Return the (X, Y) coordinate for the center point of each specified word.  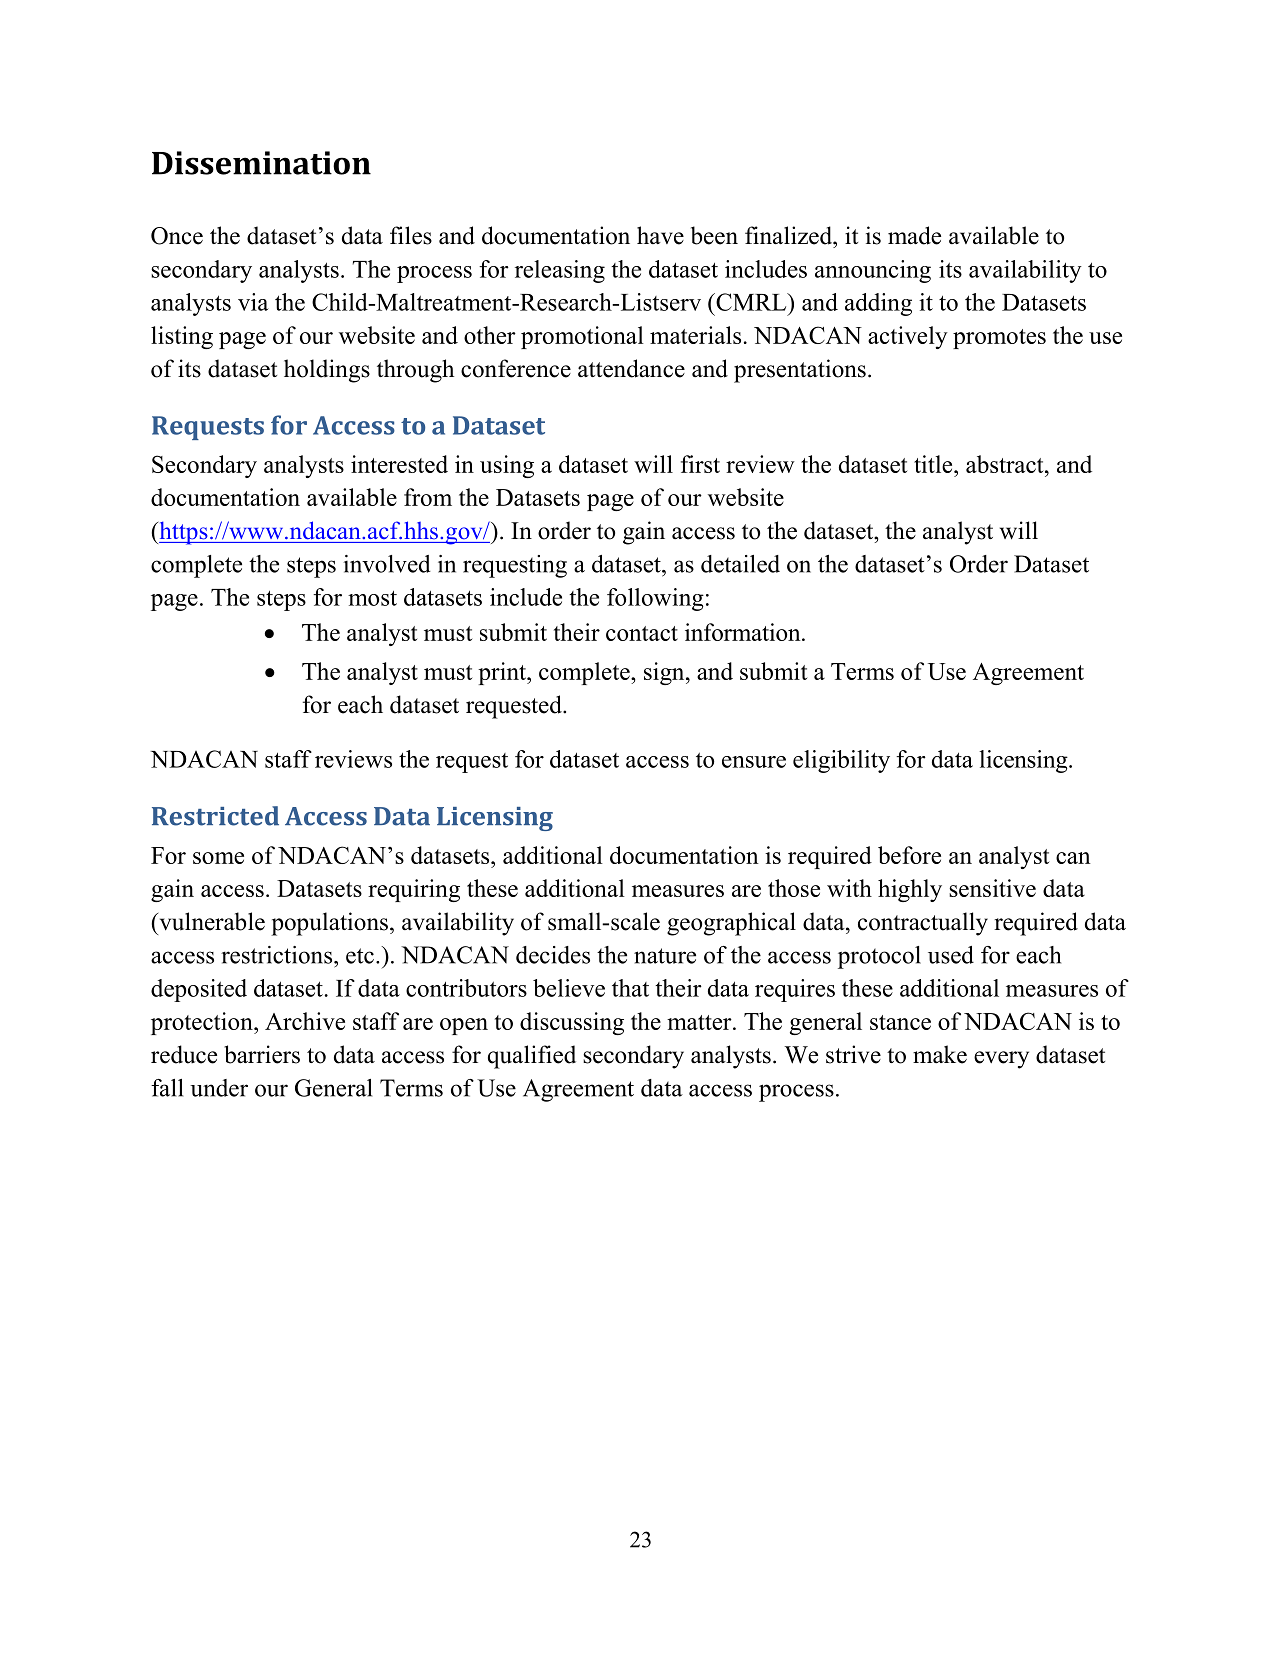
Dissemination (261, 163)
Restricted (215, 816)
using (507, 466)
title (934, 464)
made (914, 235)
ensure (754, 762)
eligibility (841, 761)
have (660, 235)
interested (399, 464)
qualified (532, 1057)
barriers (262, 1054)
